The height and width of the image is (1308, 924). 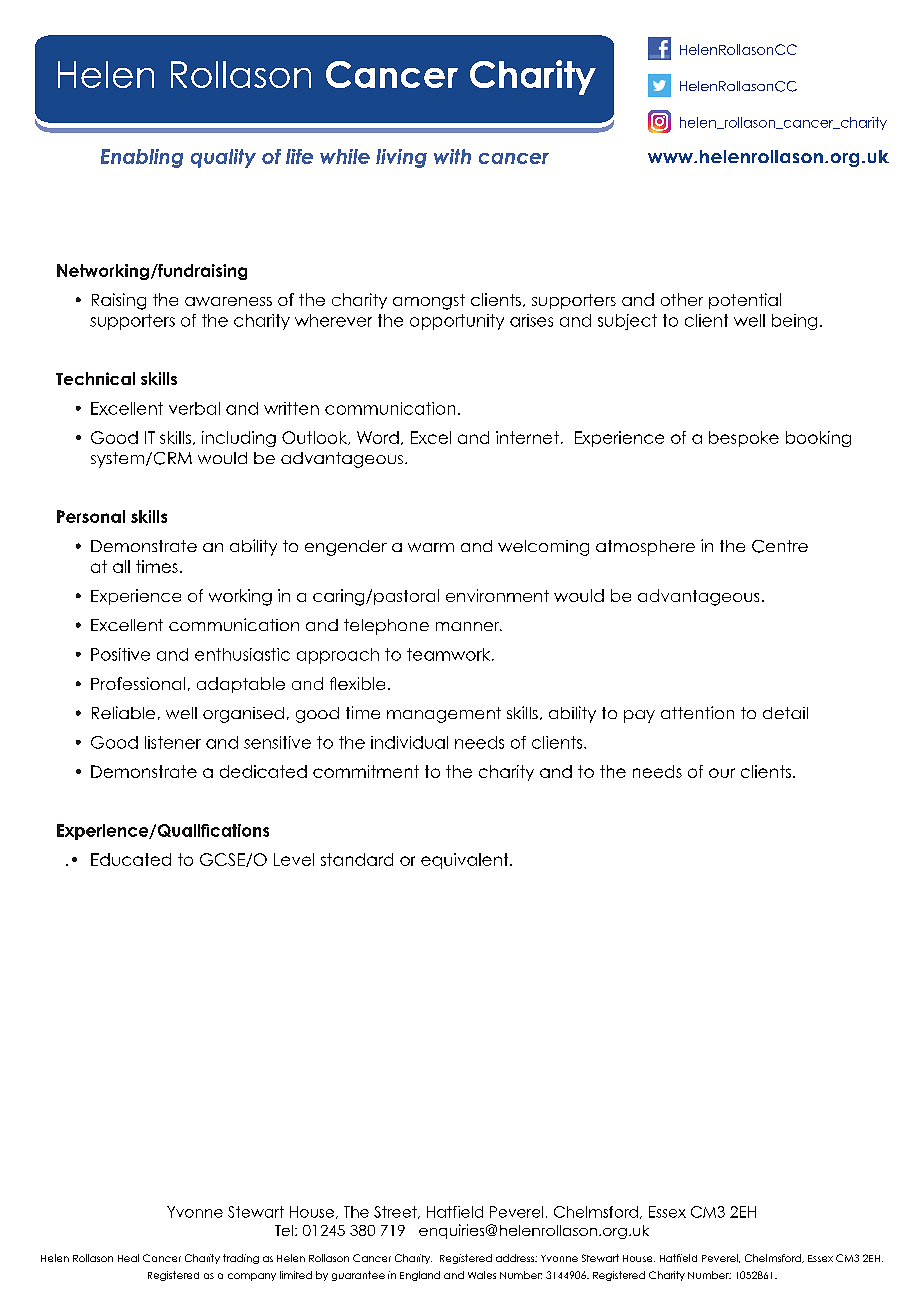 What do you see at coordinates (444, 715) in the image?
I see `management` at bounding box center [444, 715].
